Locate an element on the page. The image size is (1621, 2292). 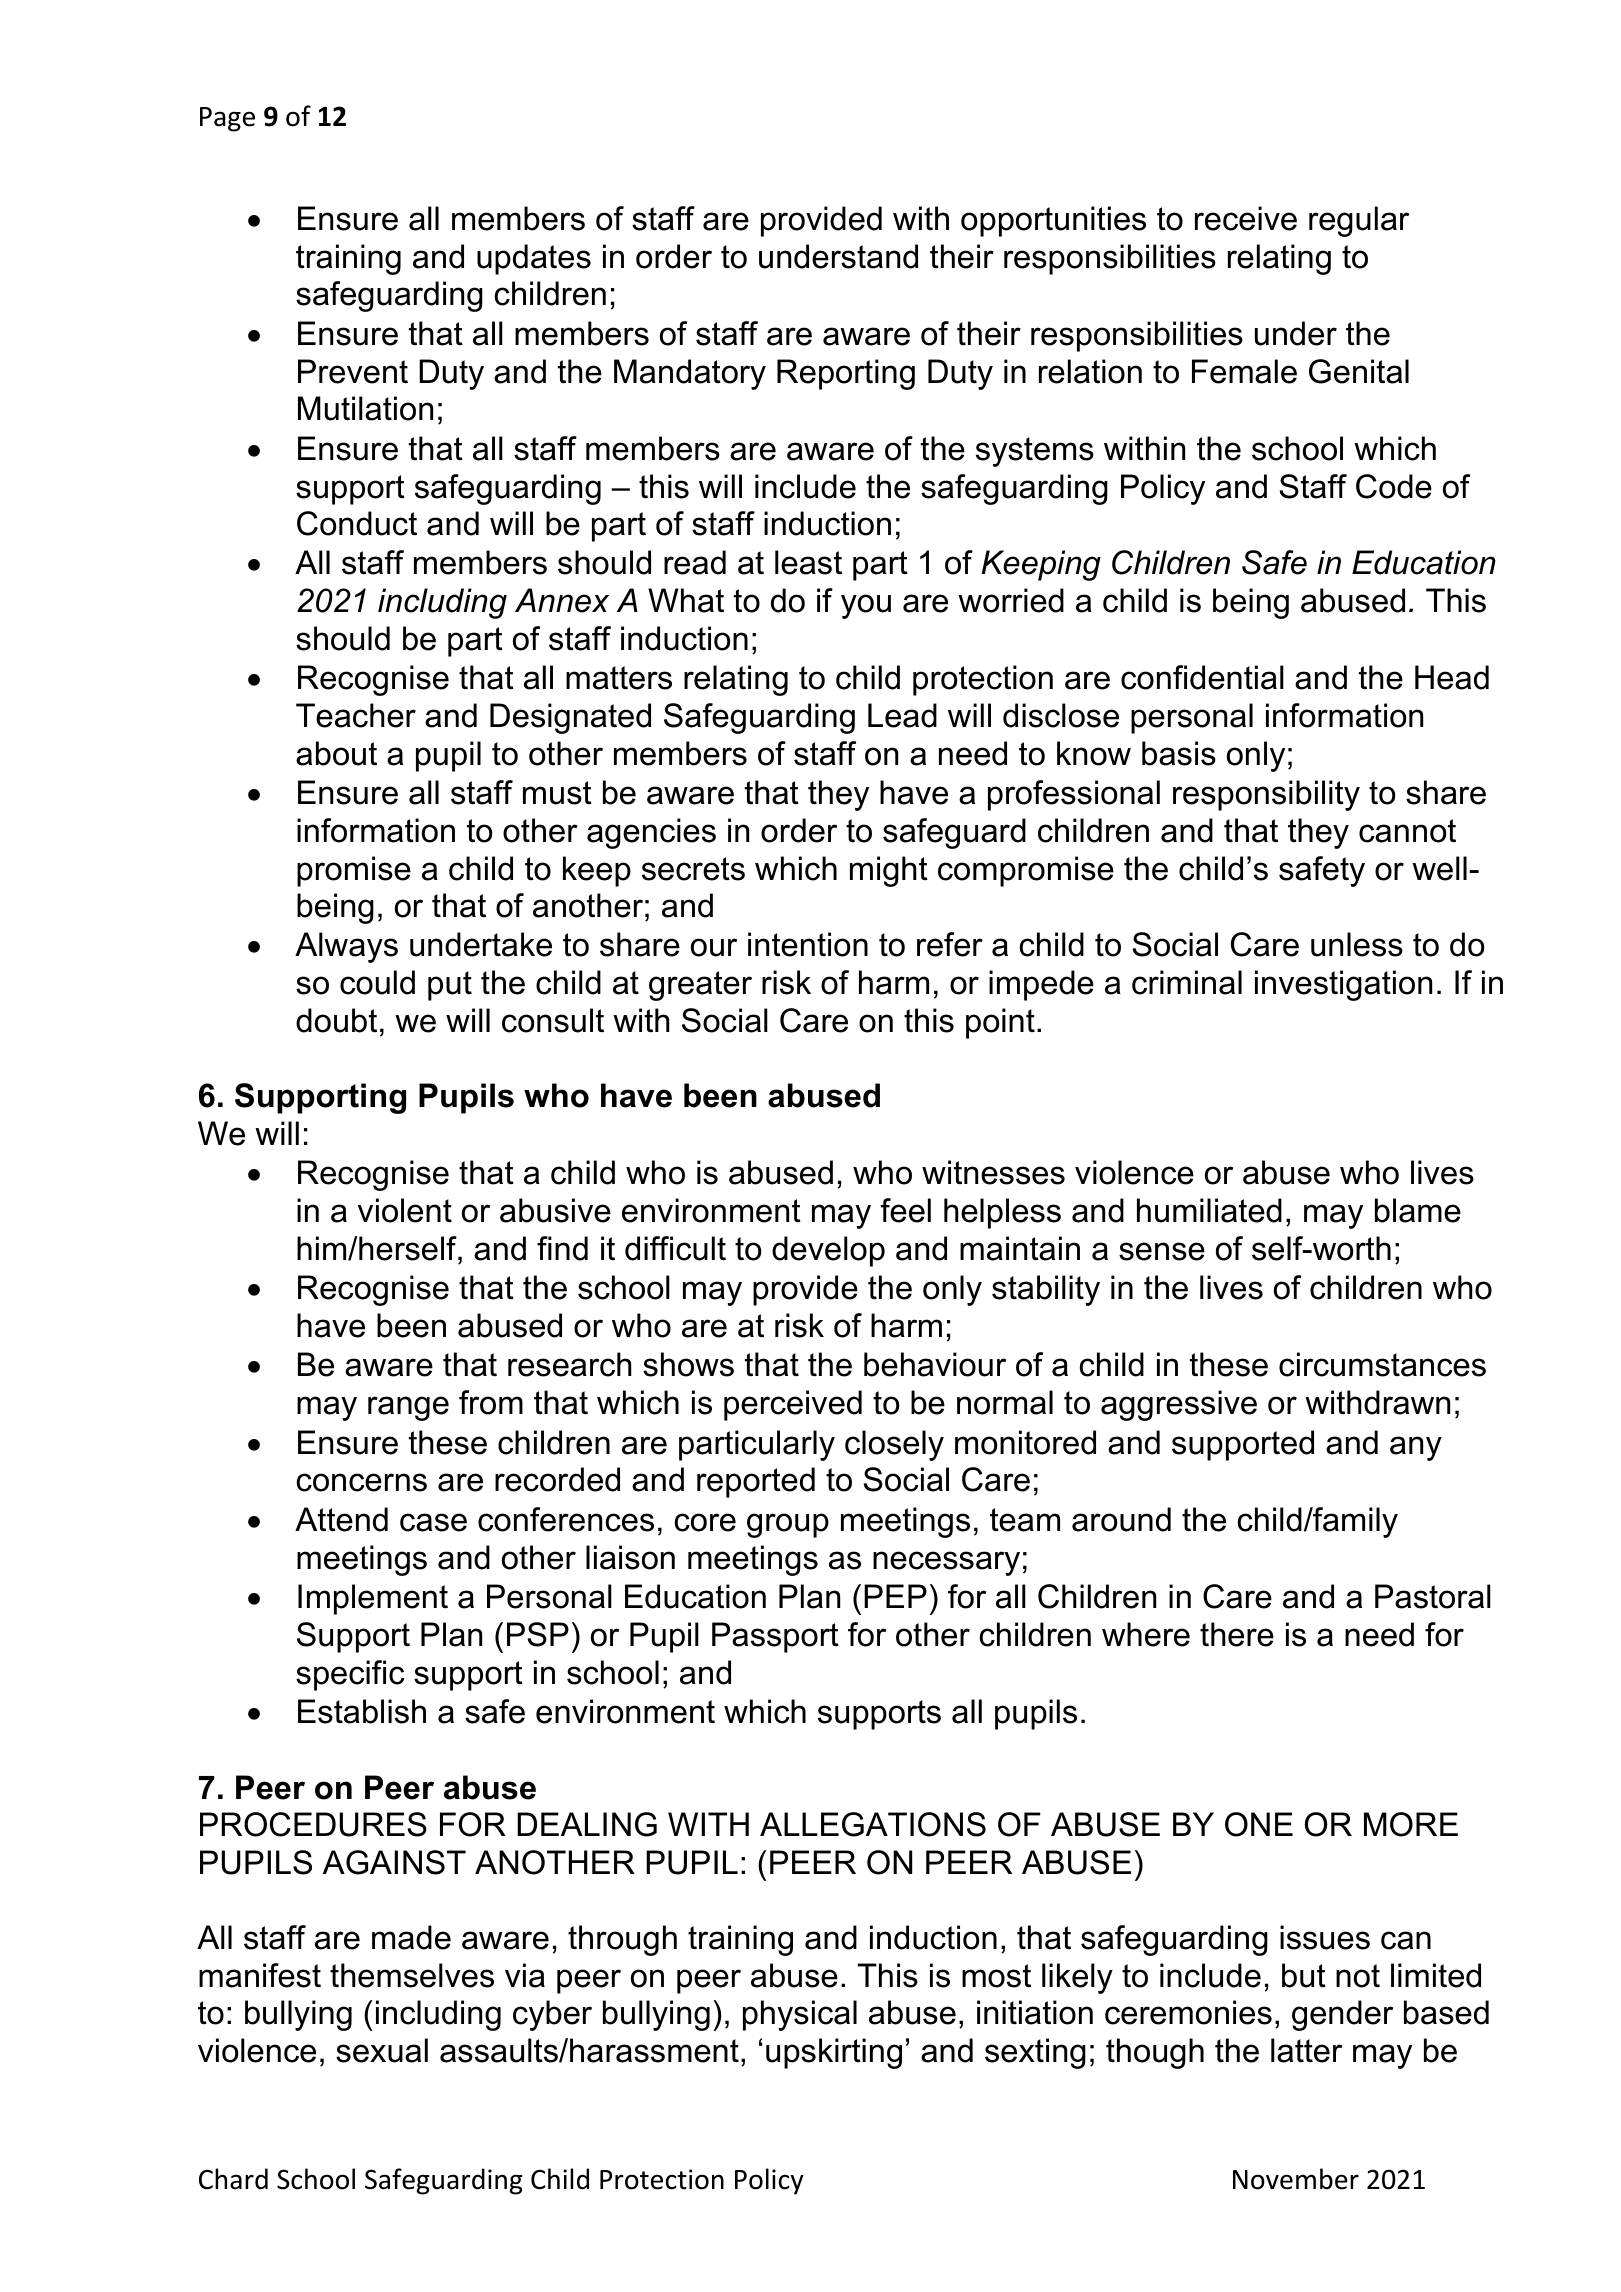
violent is located at coordinates (405, 1210).
